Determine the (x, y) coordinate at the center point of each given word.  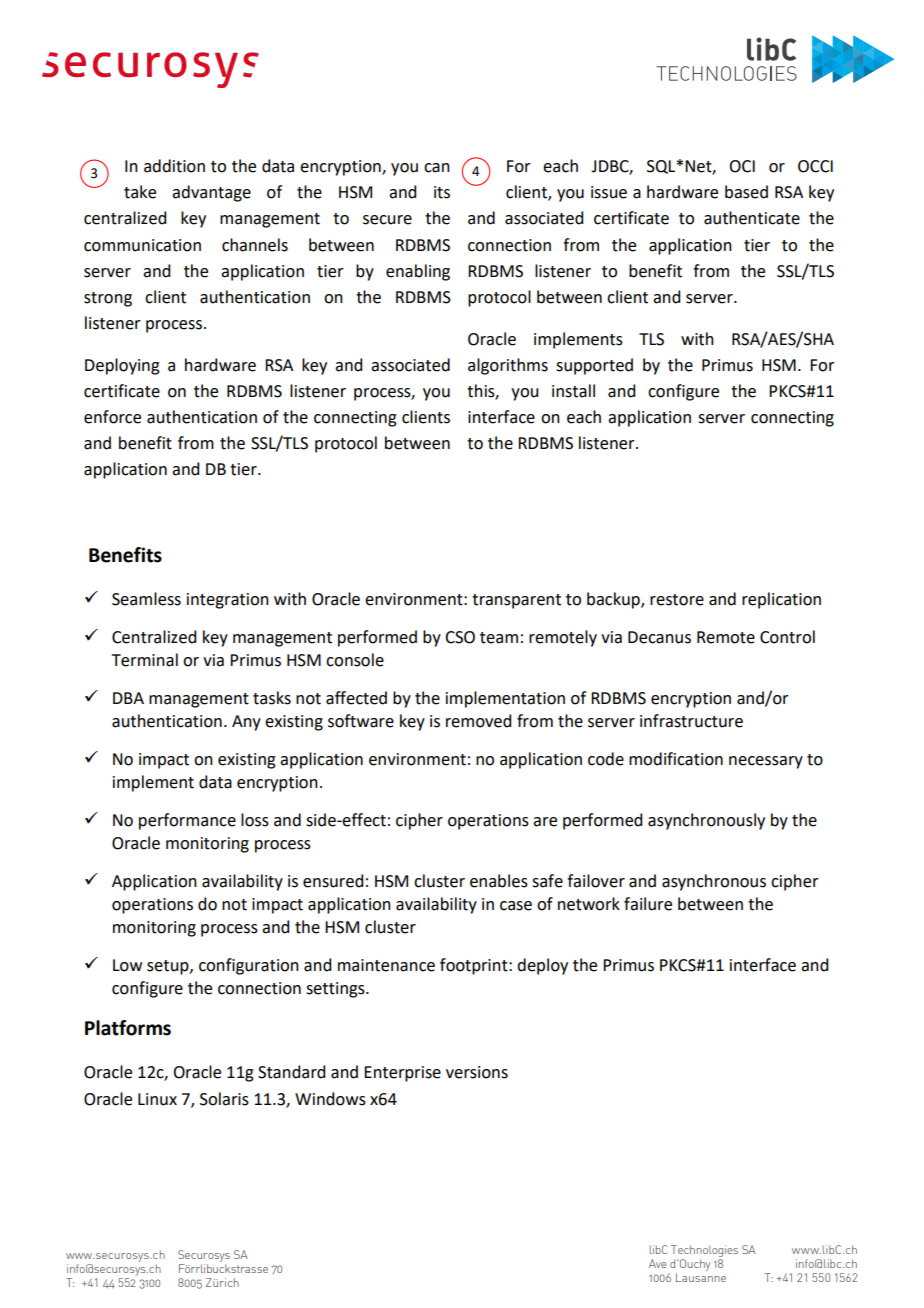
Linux (157, 1099)
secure (387, 220)
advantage (211, 193)
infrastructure (691, 721)
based (746, 192)
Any (246, 723)
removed (478, 721)
